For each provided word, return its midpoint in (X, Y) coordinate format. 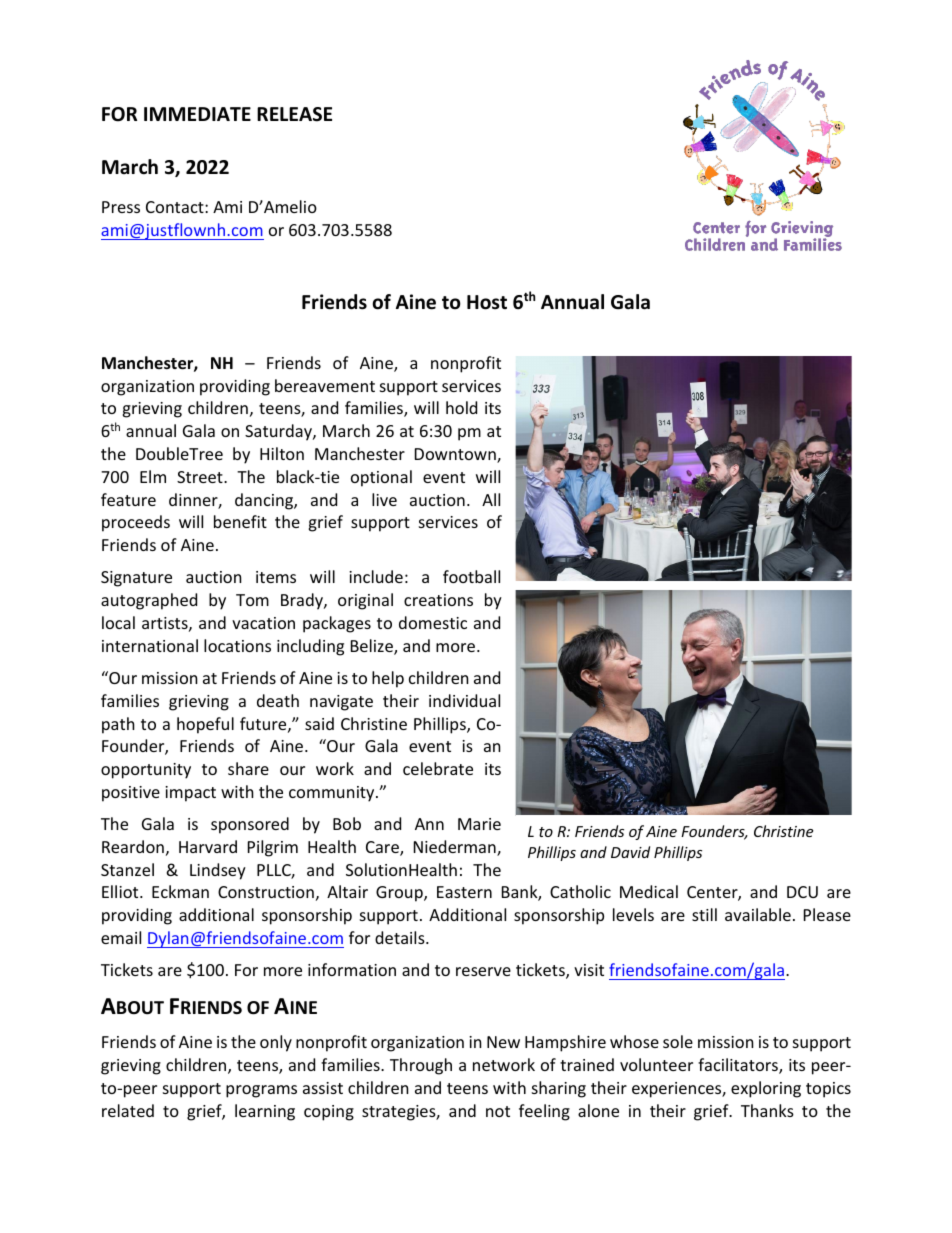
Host (487, 302)
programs (261, 1091)
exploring (766, 1089)
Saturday (279, 432)
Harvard (208, 846)
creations (438, 600)
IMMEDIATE (197, 114)
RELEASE (294, 114)
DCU (802, 892)
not (498, 1111)
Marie (479, 824)
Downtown (456, 455)
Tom (252, 600)
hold (461, 407)
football (471, 576)
